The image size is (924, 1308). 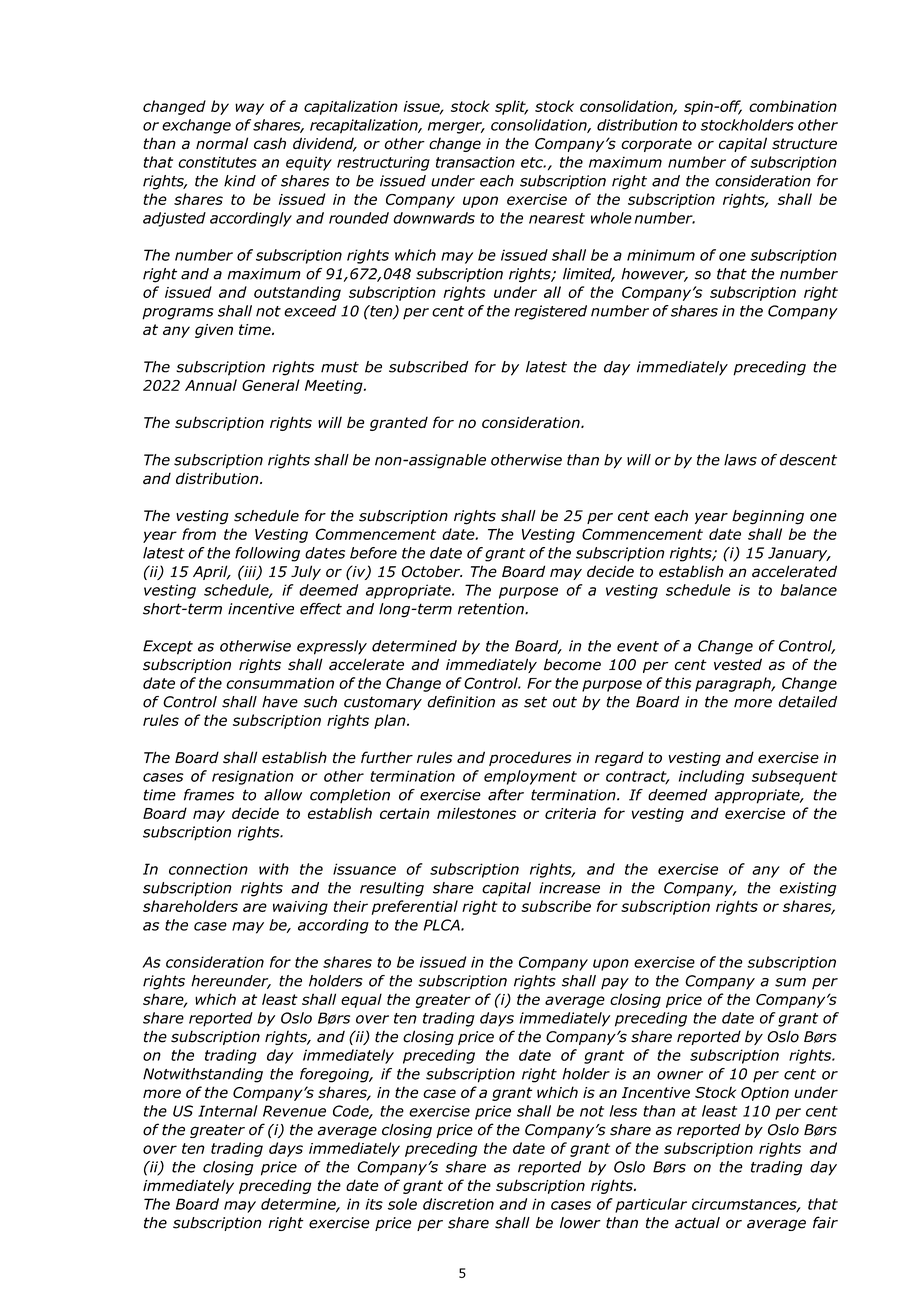 What do you see at coordinates (804, 144) in the document?
I see `structure` at bounding box center [804, 144].
